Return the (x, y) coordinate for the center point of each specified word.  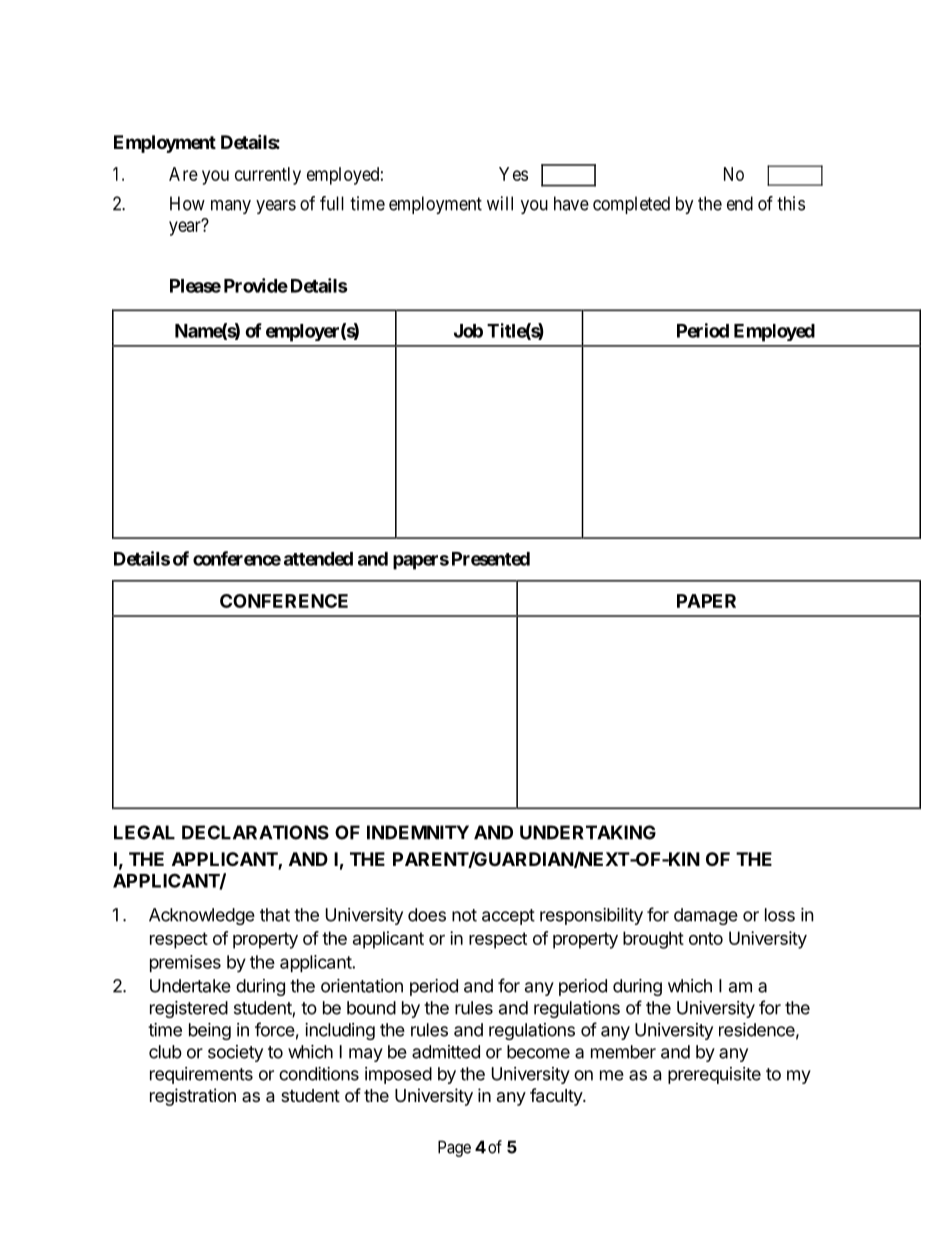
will (500, 203)
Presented (491, 559)
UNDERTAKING (588, 832)
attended (318, 559)
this (791, 203)
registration (193, 1097)
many (231, 207)
